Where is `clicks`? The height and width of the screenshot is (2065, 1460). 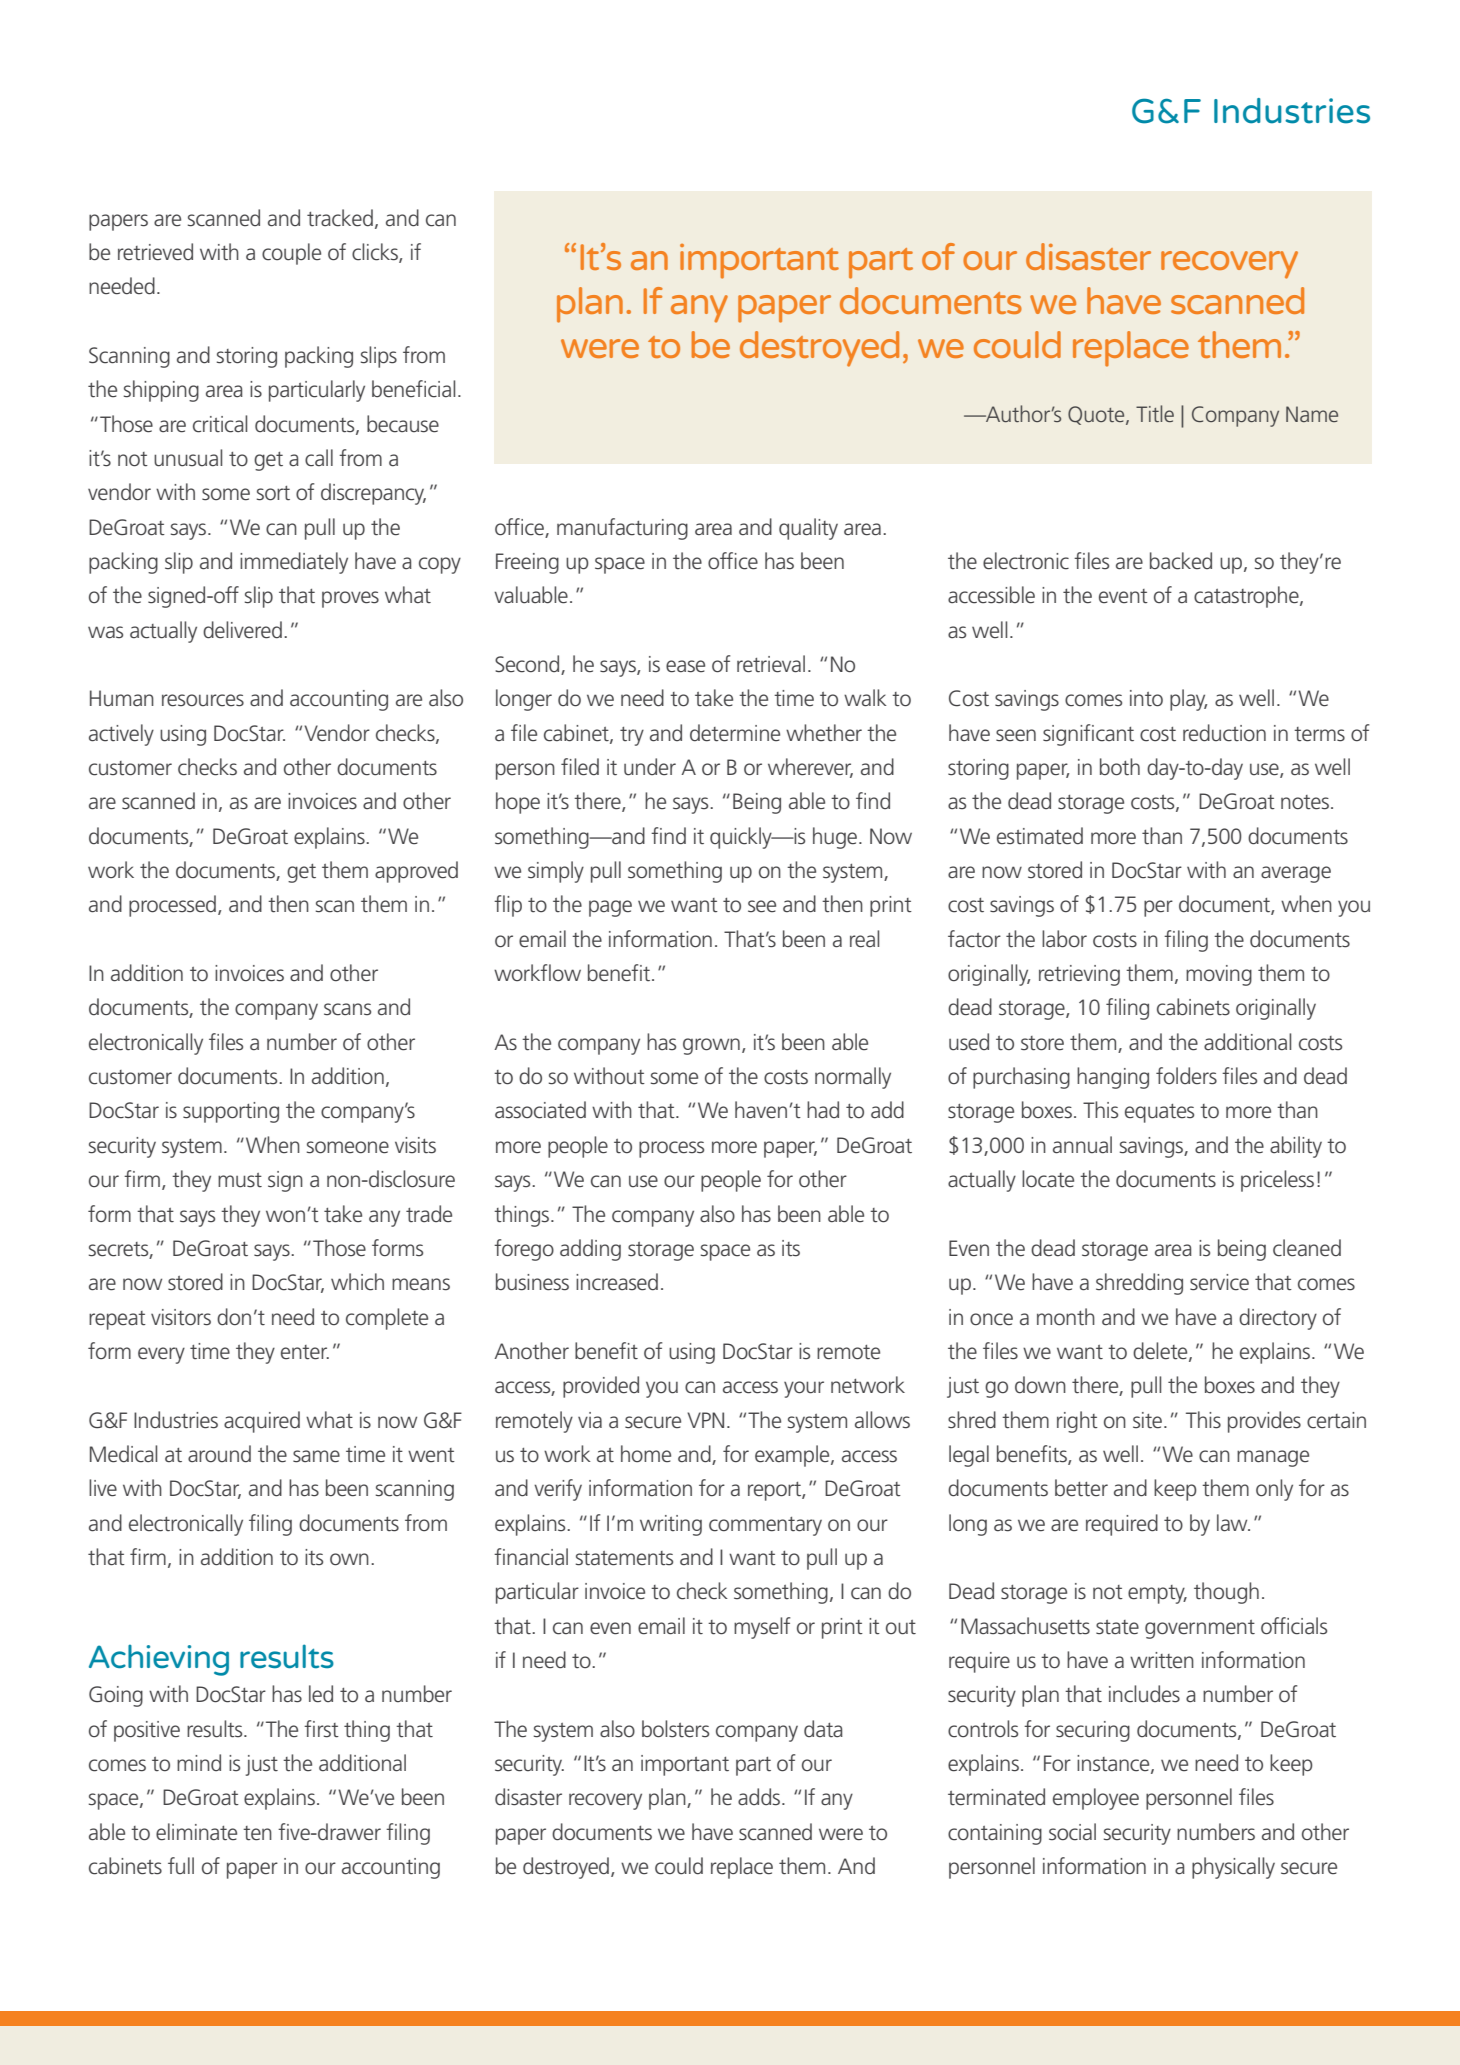
clicks is located at coordinates (376, 253).
